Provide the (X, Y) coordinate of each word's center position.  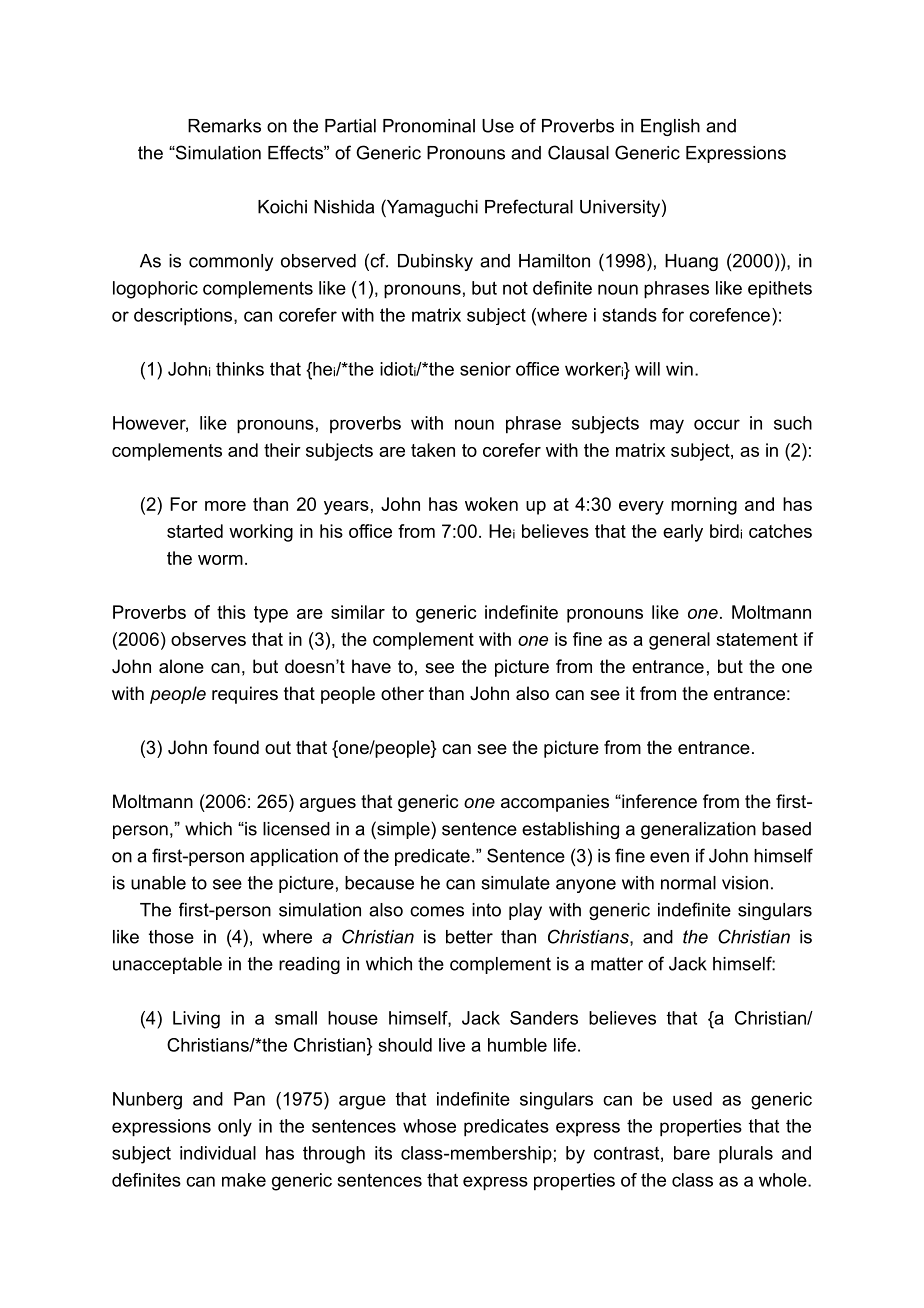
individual (218, 1153)
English (670, 127)
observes (208, 639)
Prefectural (529, 206)
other (402, 693)
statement (757, 639)
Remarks (224, 126)
